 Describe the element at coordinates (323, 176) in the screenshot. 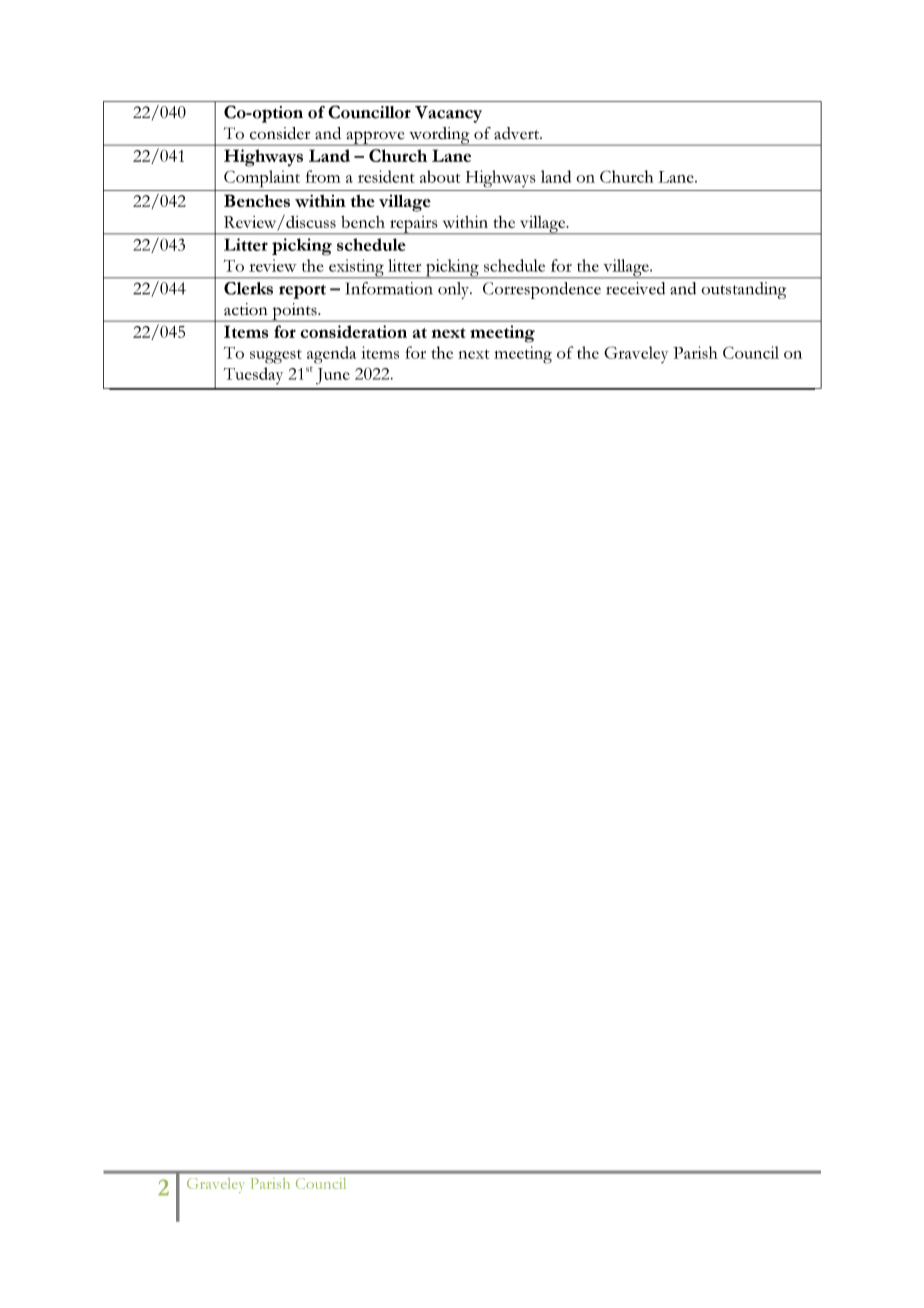

I see `from` at that location.
